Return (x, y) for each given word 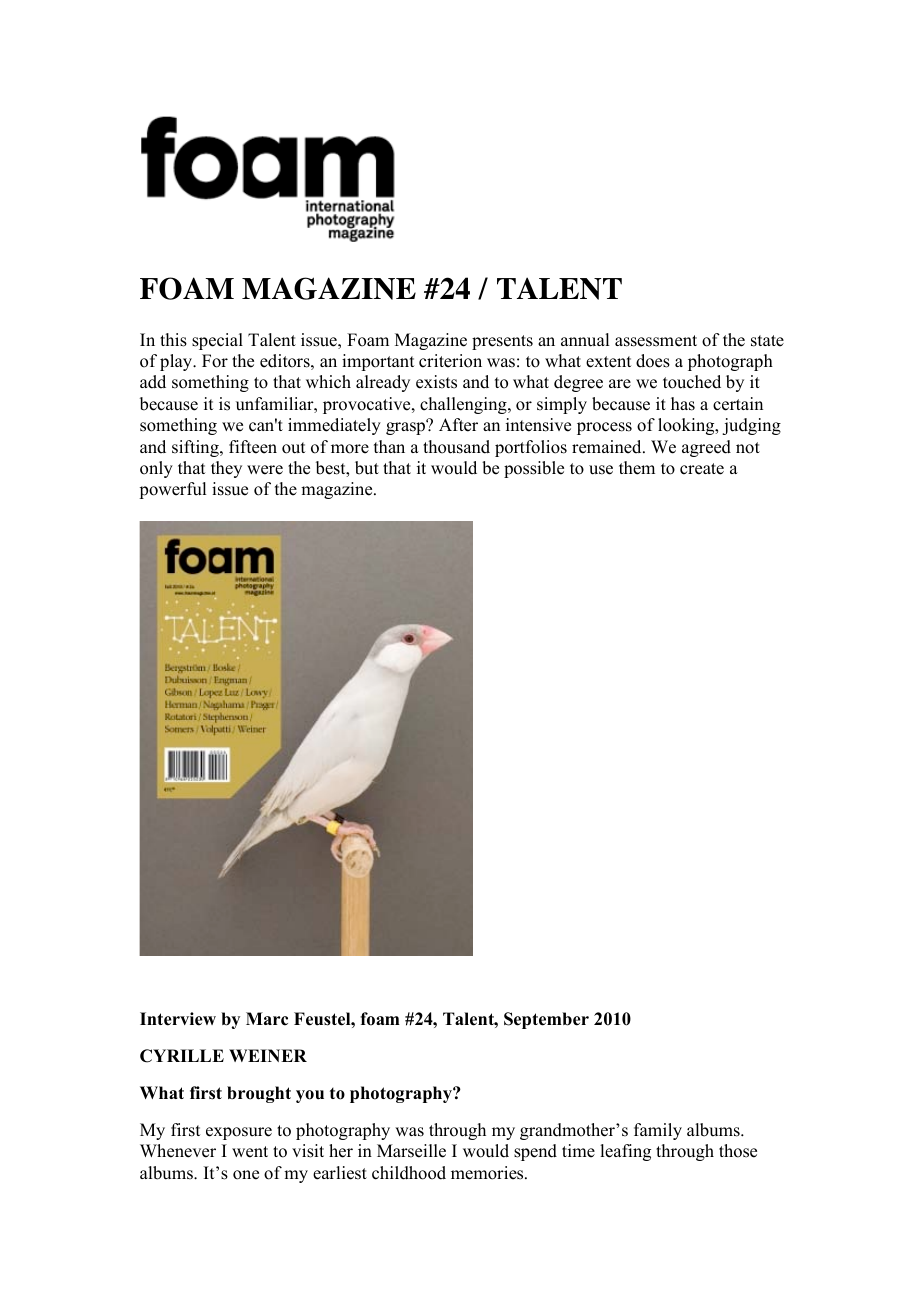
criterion (450, 361)
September (546, 1020)
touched (692, 382)
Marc (267, 1019)
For (215, 361)
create (702, 469)
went (250, 1152)
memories (488, 1173)
